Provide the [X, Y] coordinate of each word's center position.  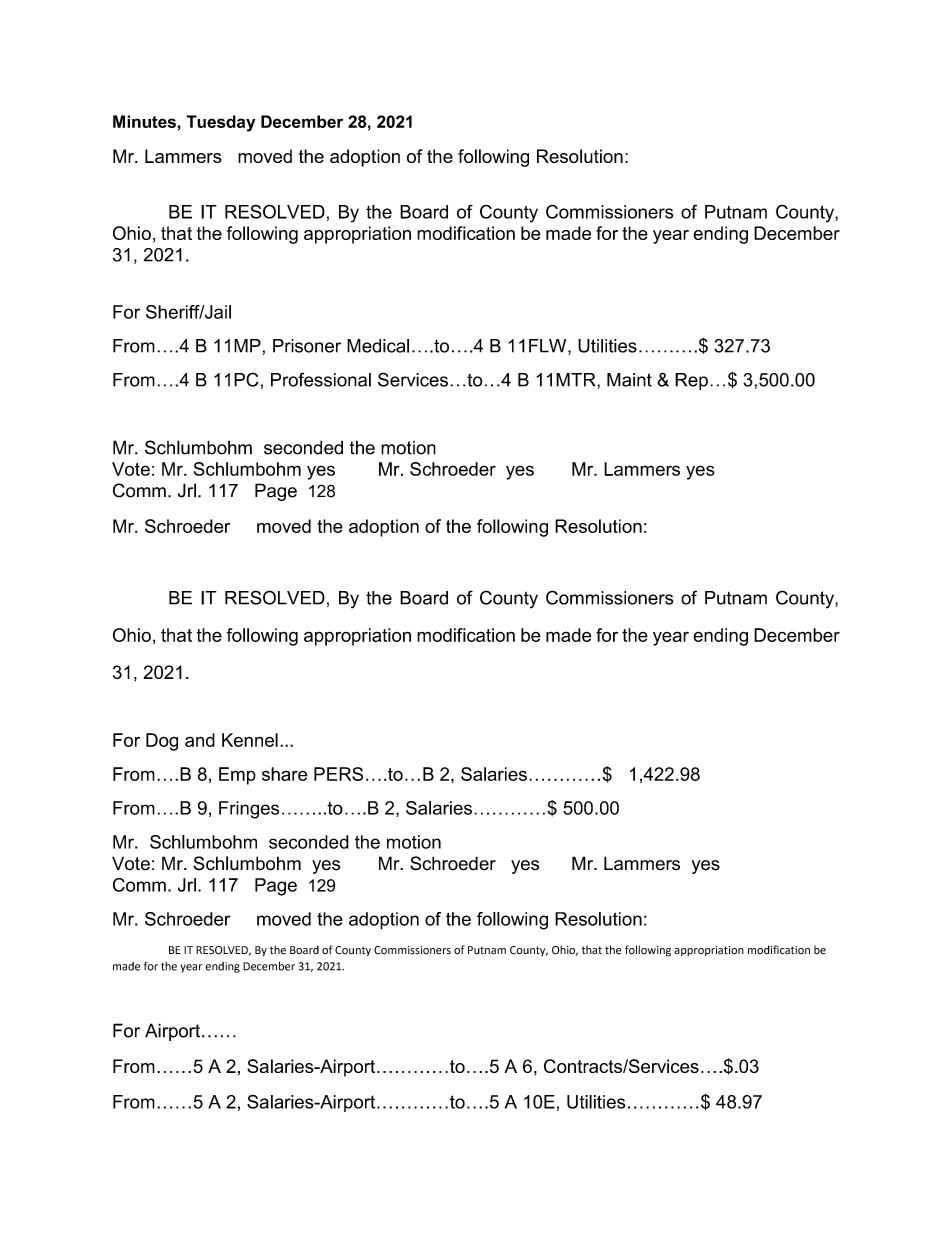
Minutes [145, 121]
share [284, 774]
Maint [629, 380]
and [200, 740]
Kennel [250, 740]
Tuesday [220, 123]
